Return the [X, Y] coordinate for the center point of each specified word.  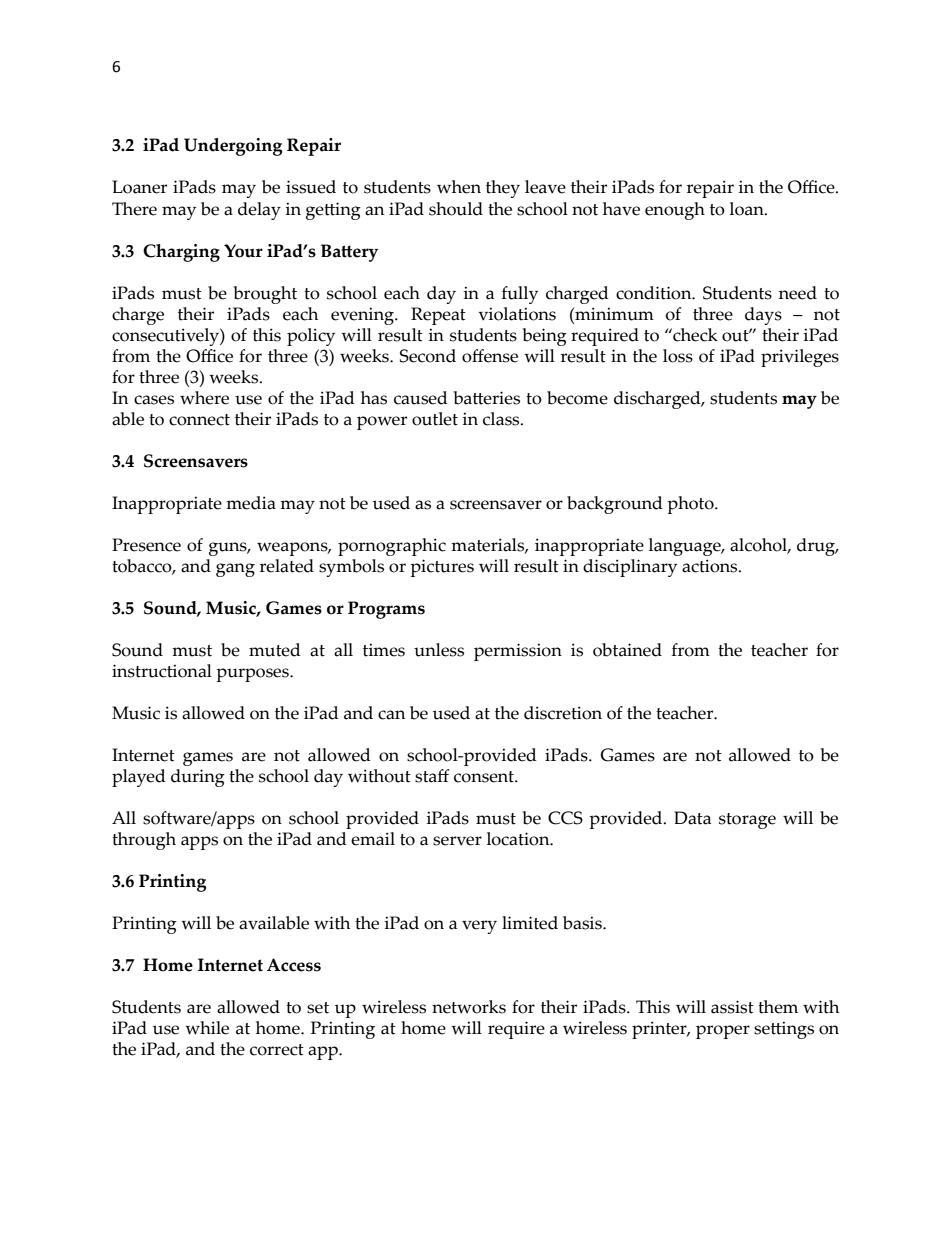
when [459, 187]
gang [235, 570]
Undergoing [233, 147]
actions [711, 566]
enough [675, 211]
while [207, 1028]
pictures [442, 568]
